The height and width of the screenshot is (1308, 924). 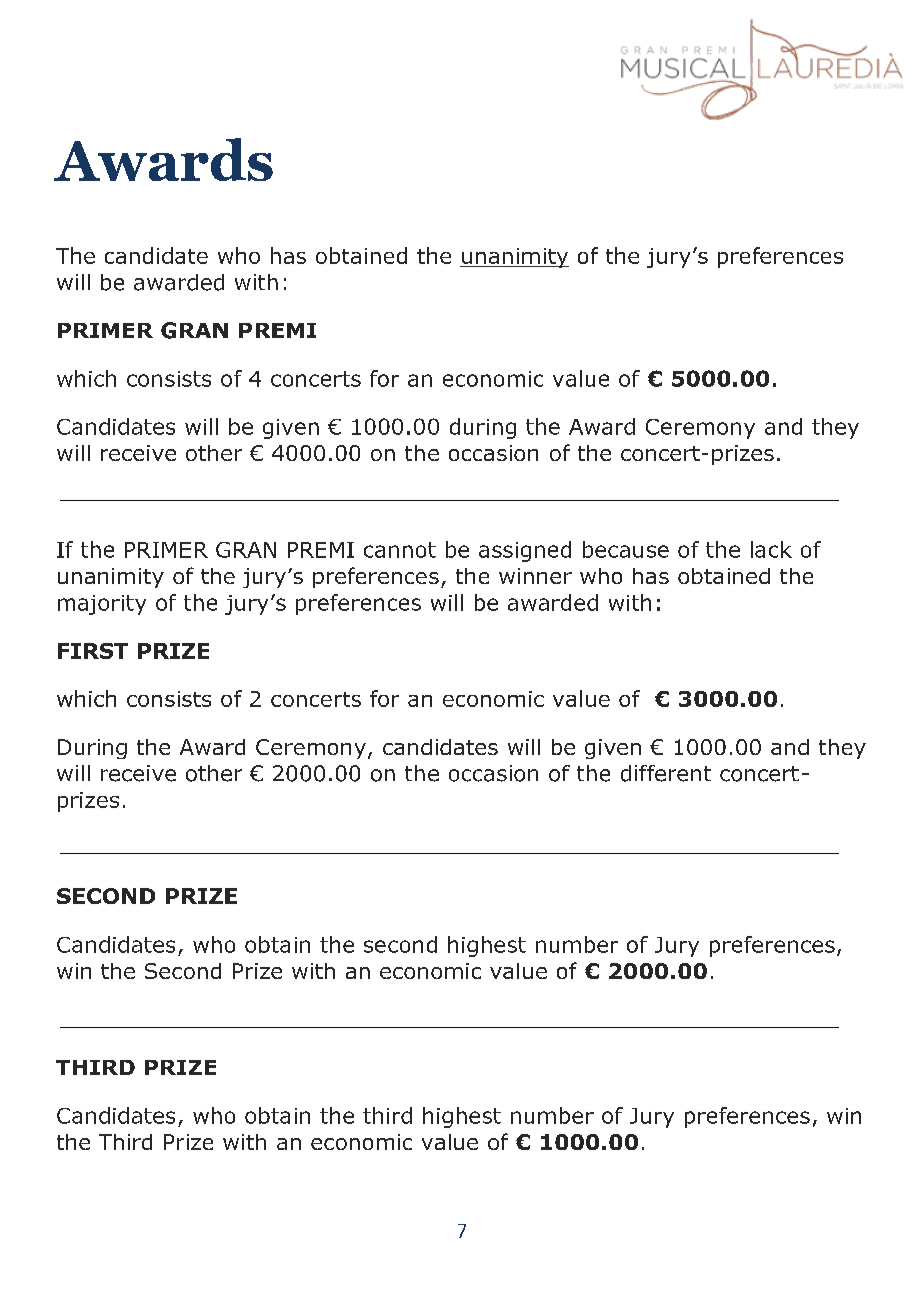 I want to click on different, so click(x=666, y=773).
